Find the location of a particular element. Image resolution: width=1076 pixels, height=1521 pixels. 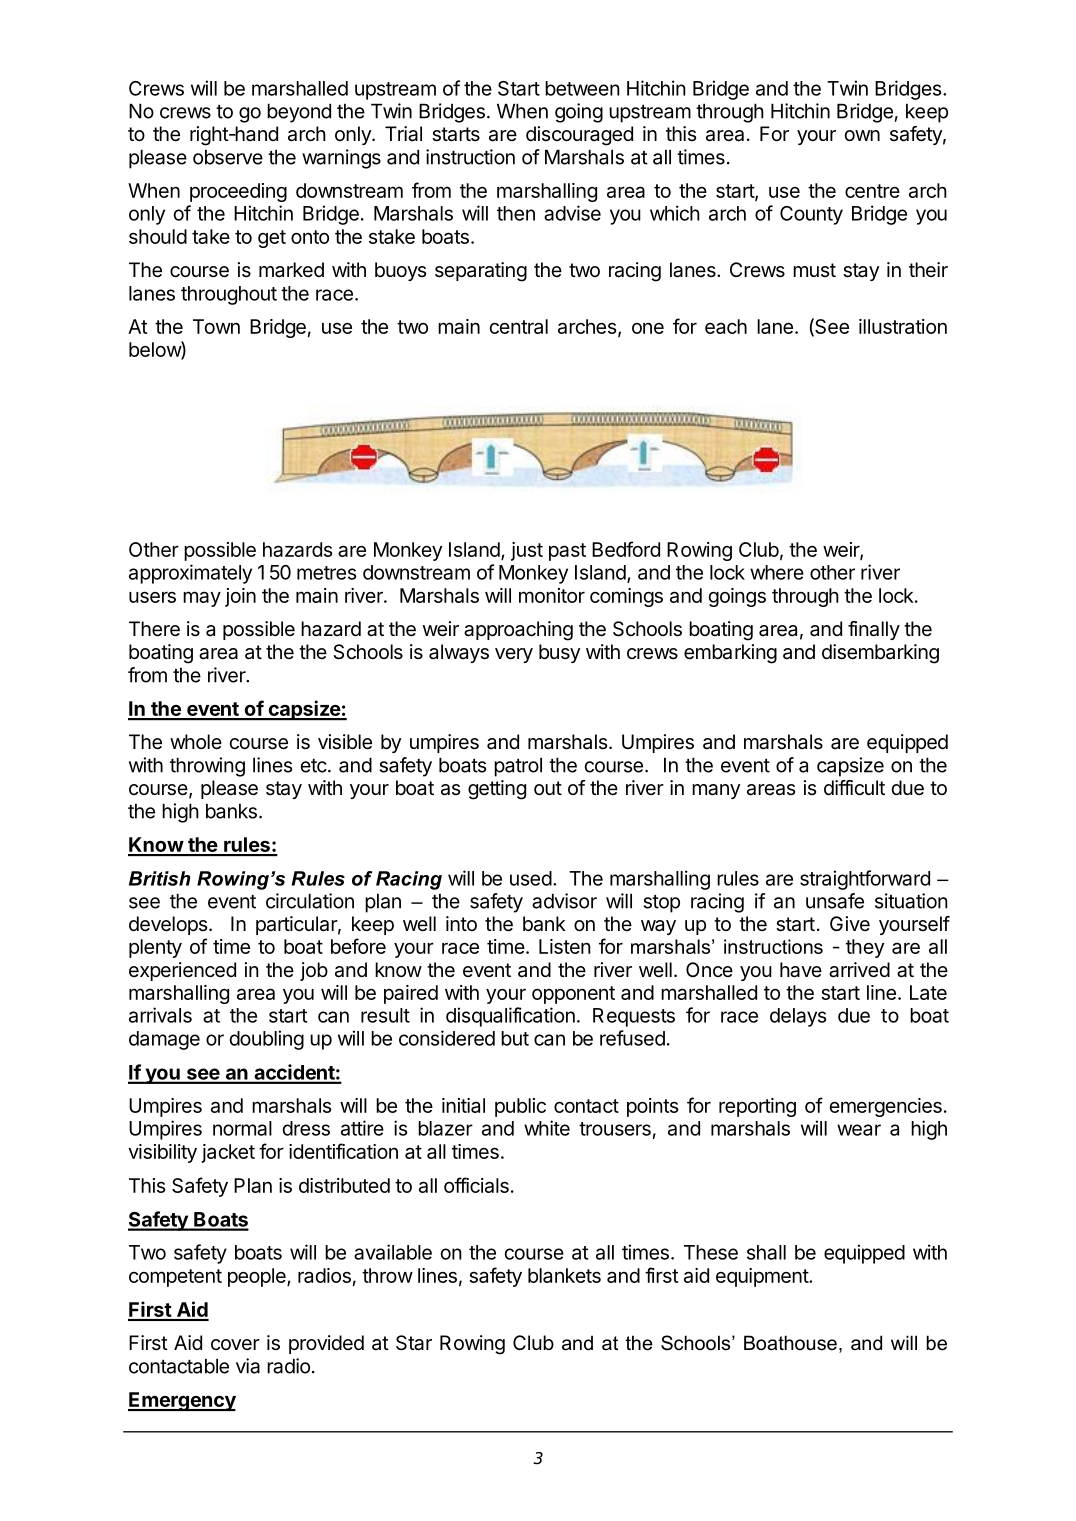

via is located at coordinates (248, 1366).
